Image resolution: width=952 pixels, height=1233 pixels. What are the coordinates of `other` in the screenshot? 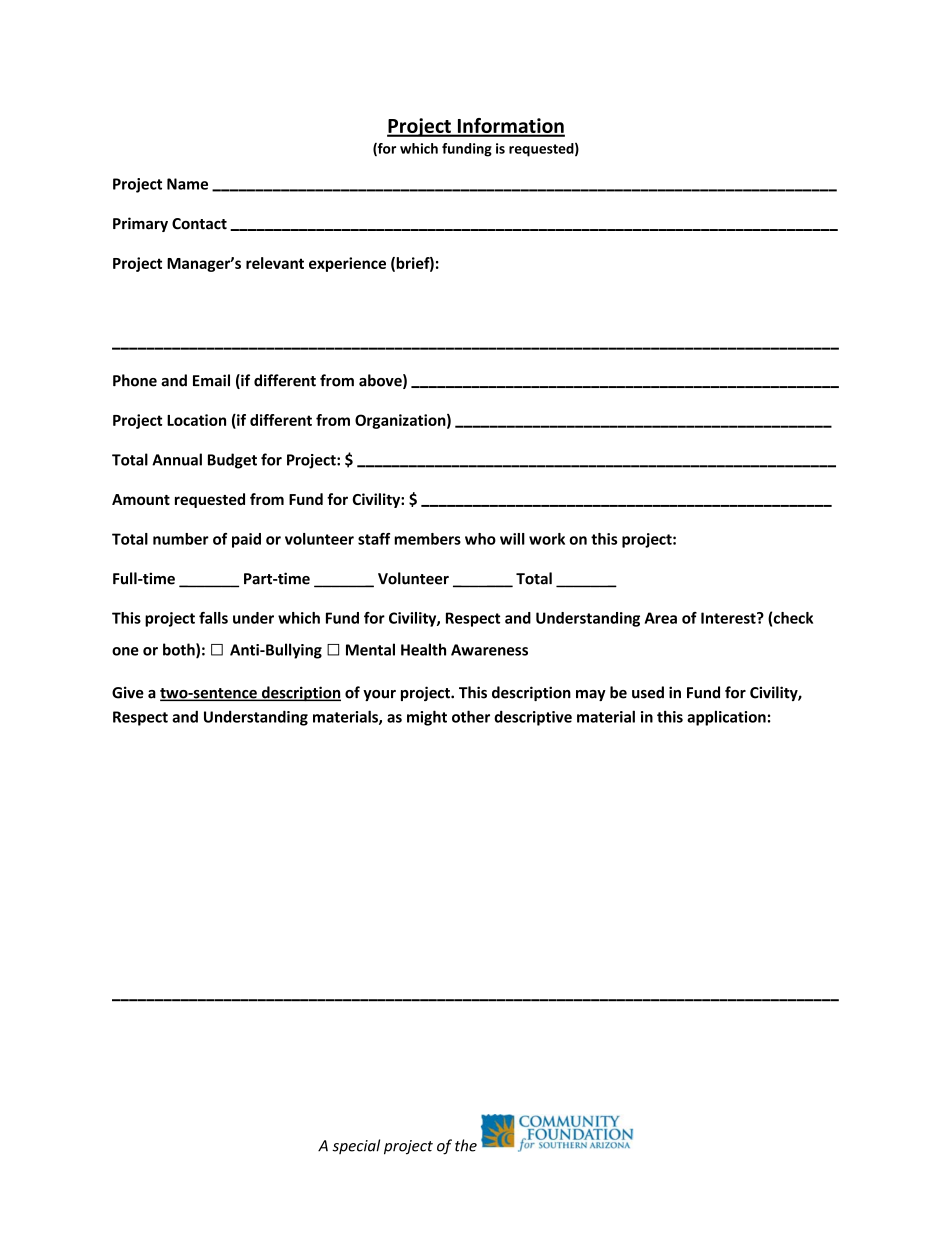 It's located at (471, 716).
